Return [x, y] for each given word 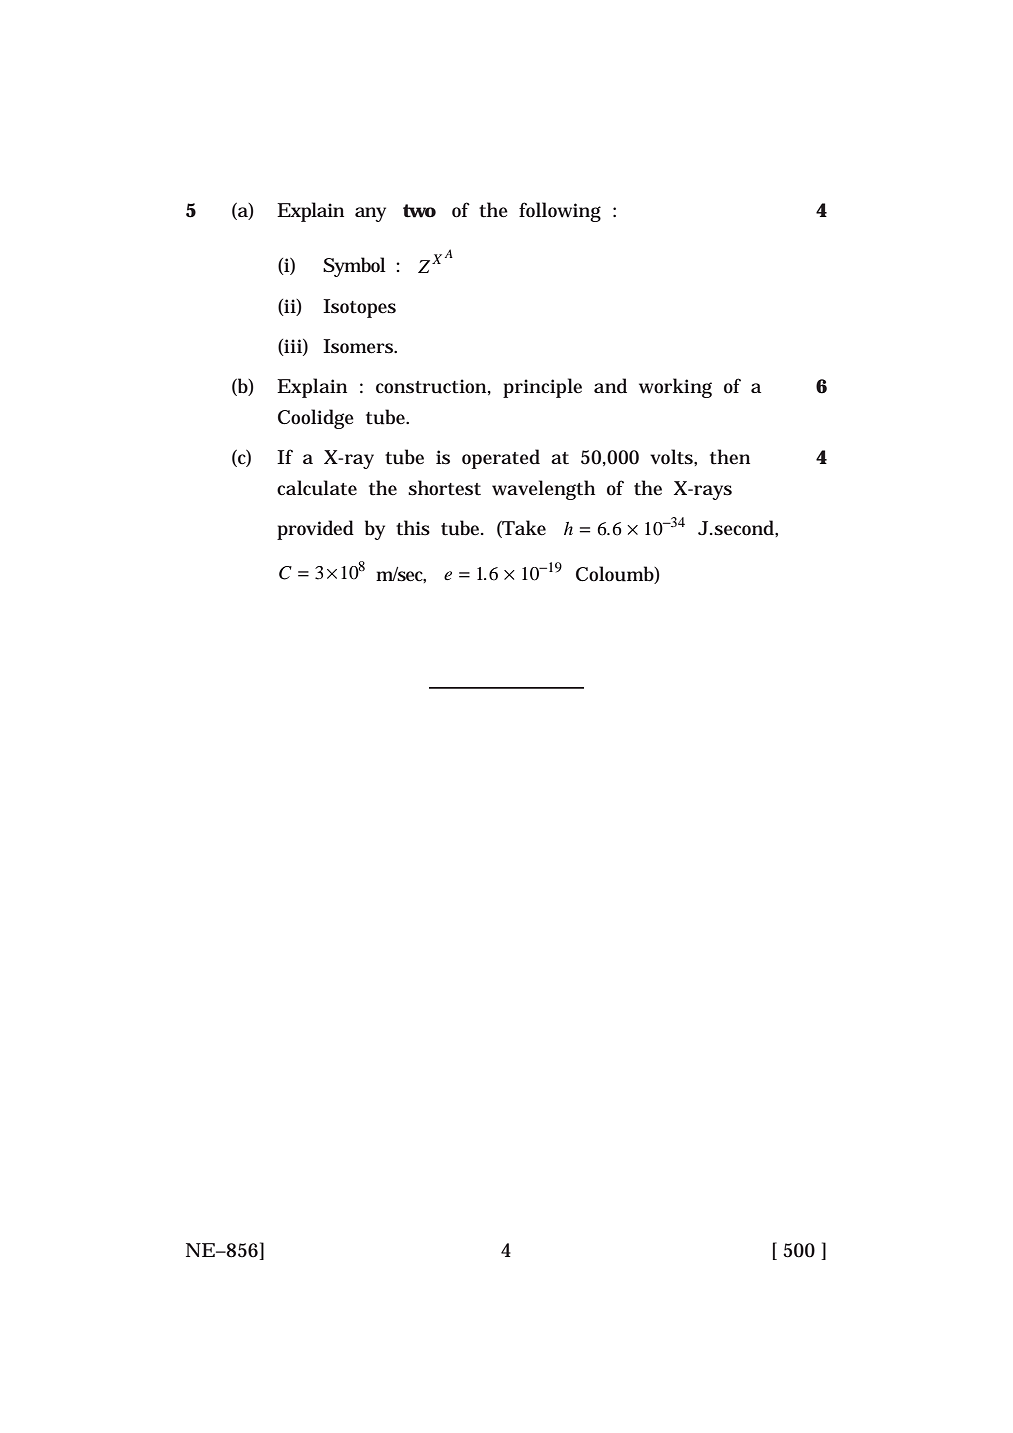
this [413, 528]
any [370, 214]
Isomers [359, 346]
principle [542, 388]
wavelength [543, 490]
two [419, 211]
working [675, 388]
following [560, 212]
